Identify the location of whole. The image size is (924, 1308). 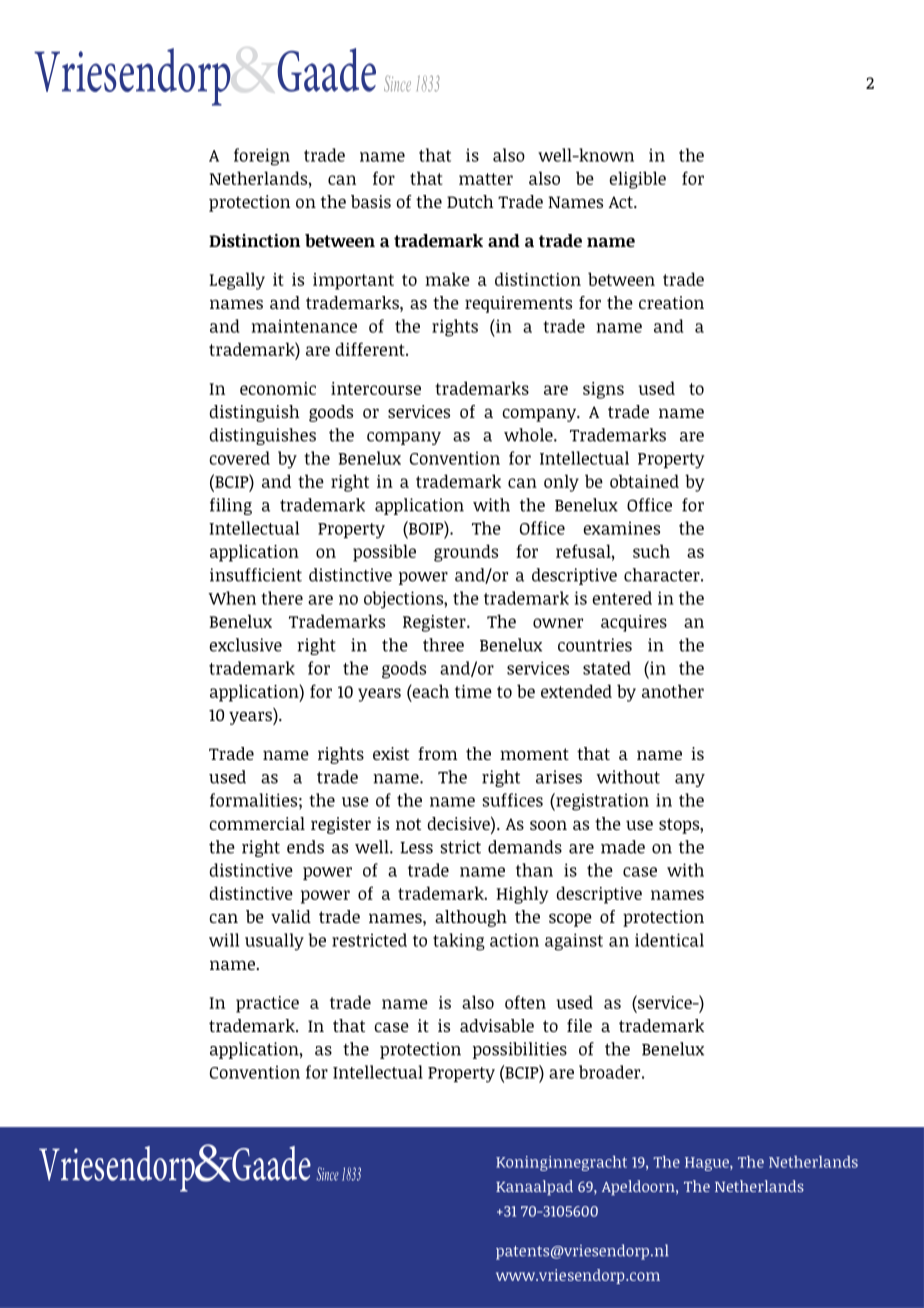
(529, 435).
